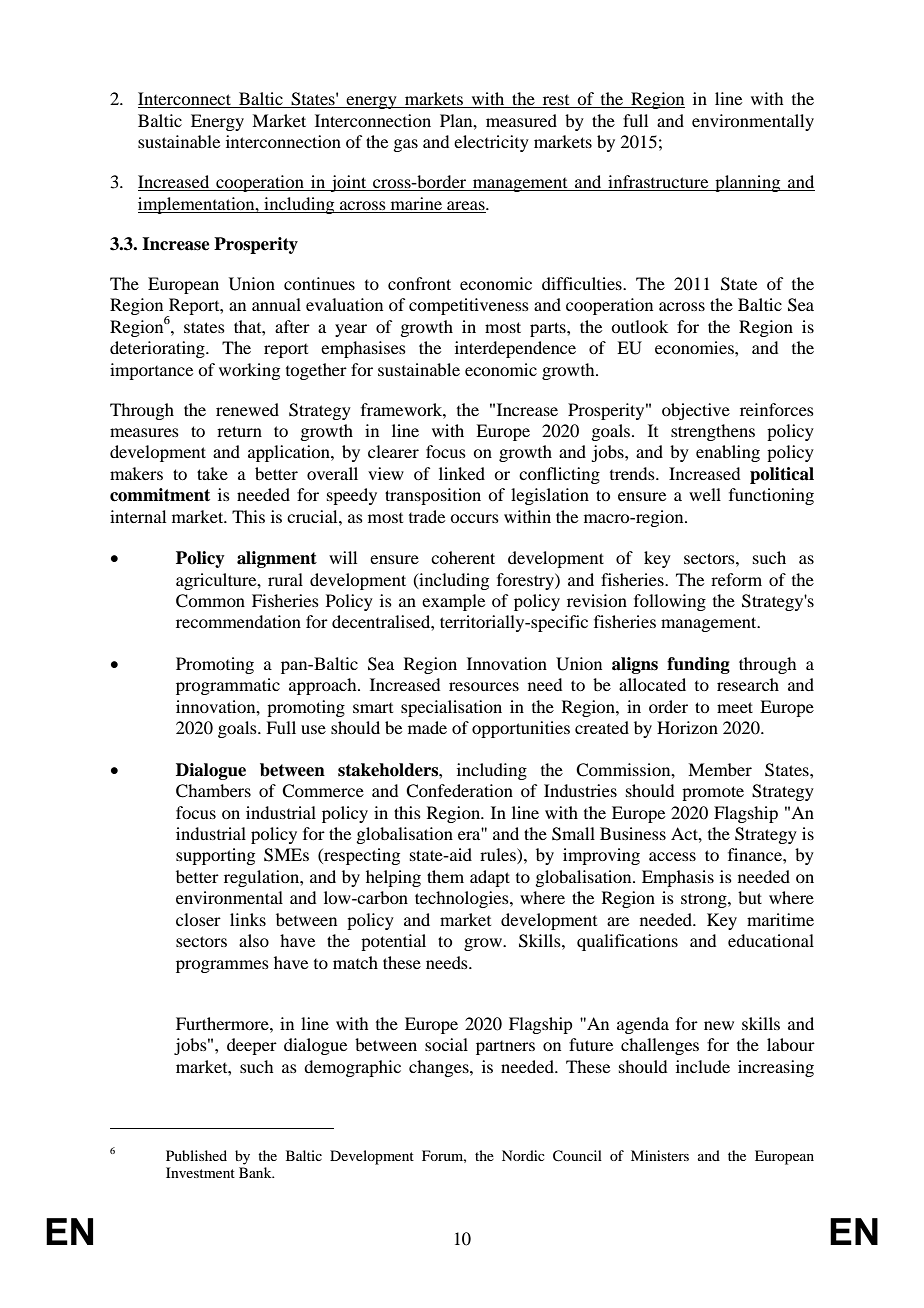 This image has height=1308, width=924. I want to click on Published, so click(196, 1155).
